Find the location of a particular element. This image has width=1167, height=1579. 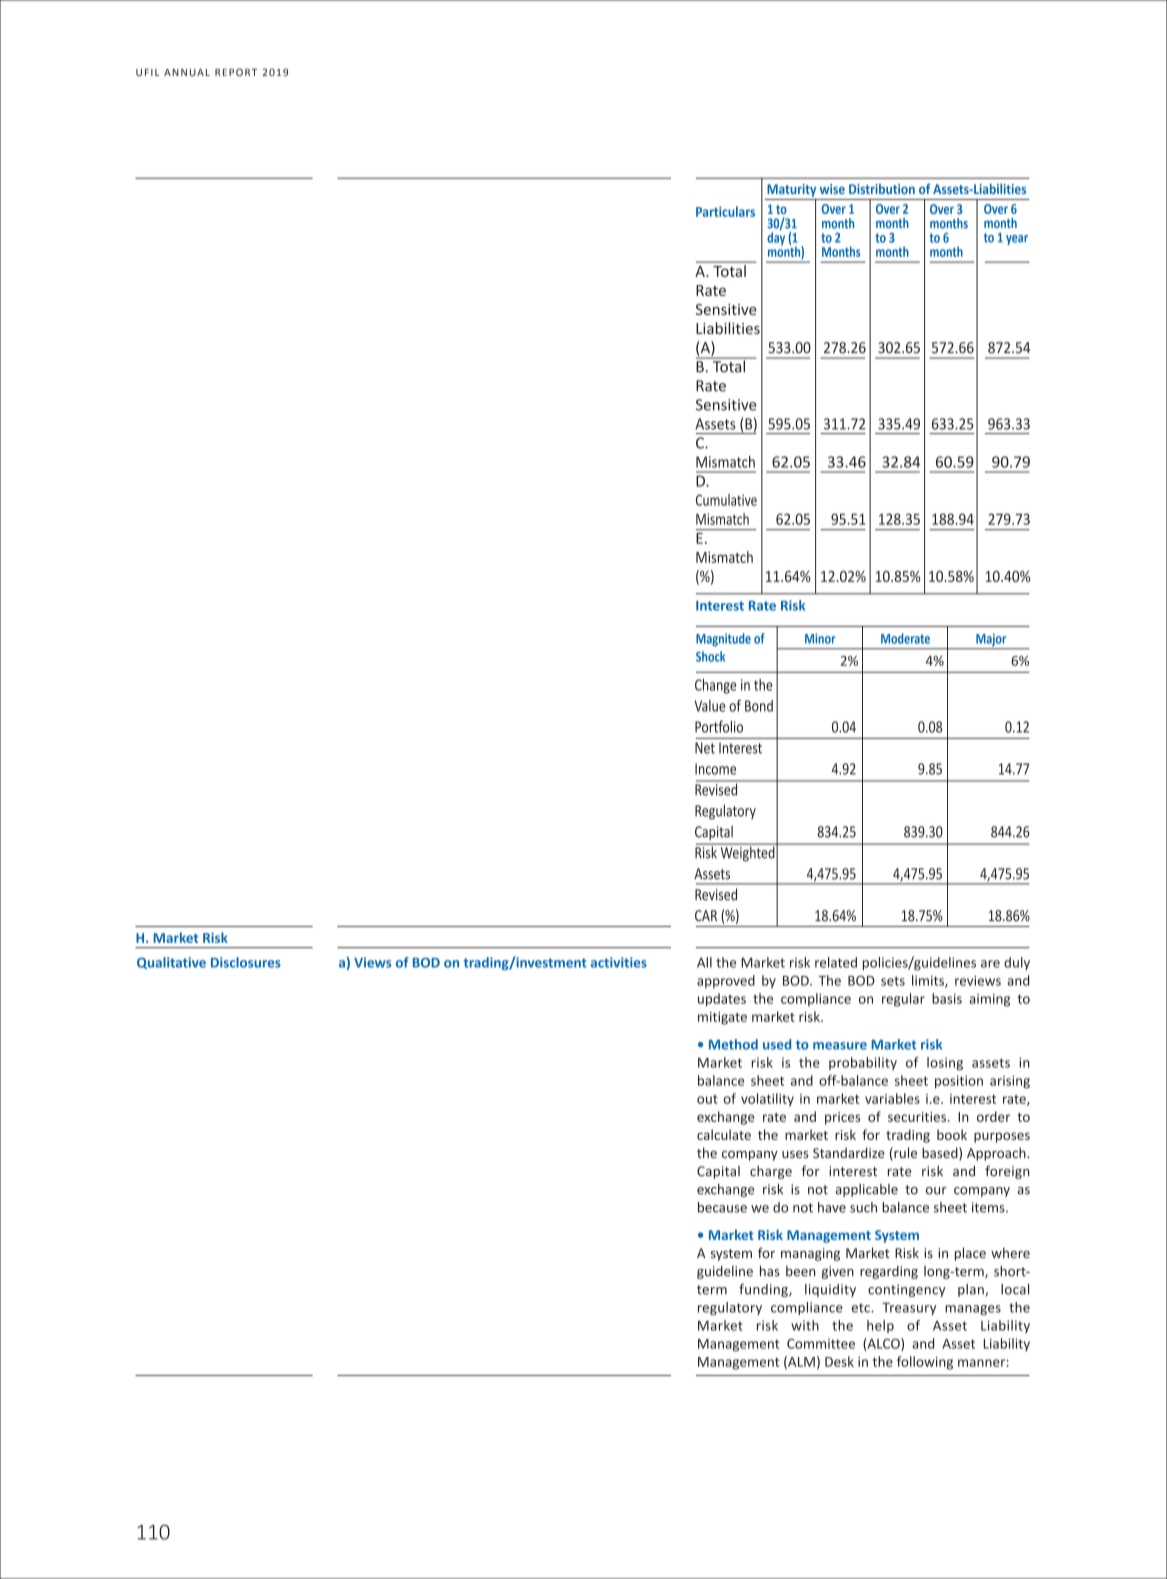

Major is located at coordinates (991, 641).
